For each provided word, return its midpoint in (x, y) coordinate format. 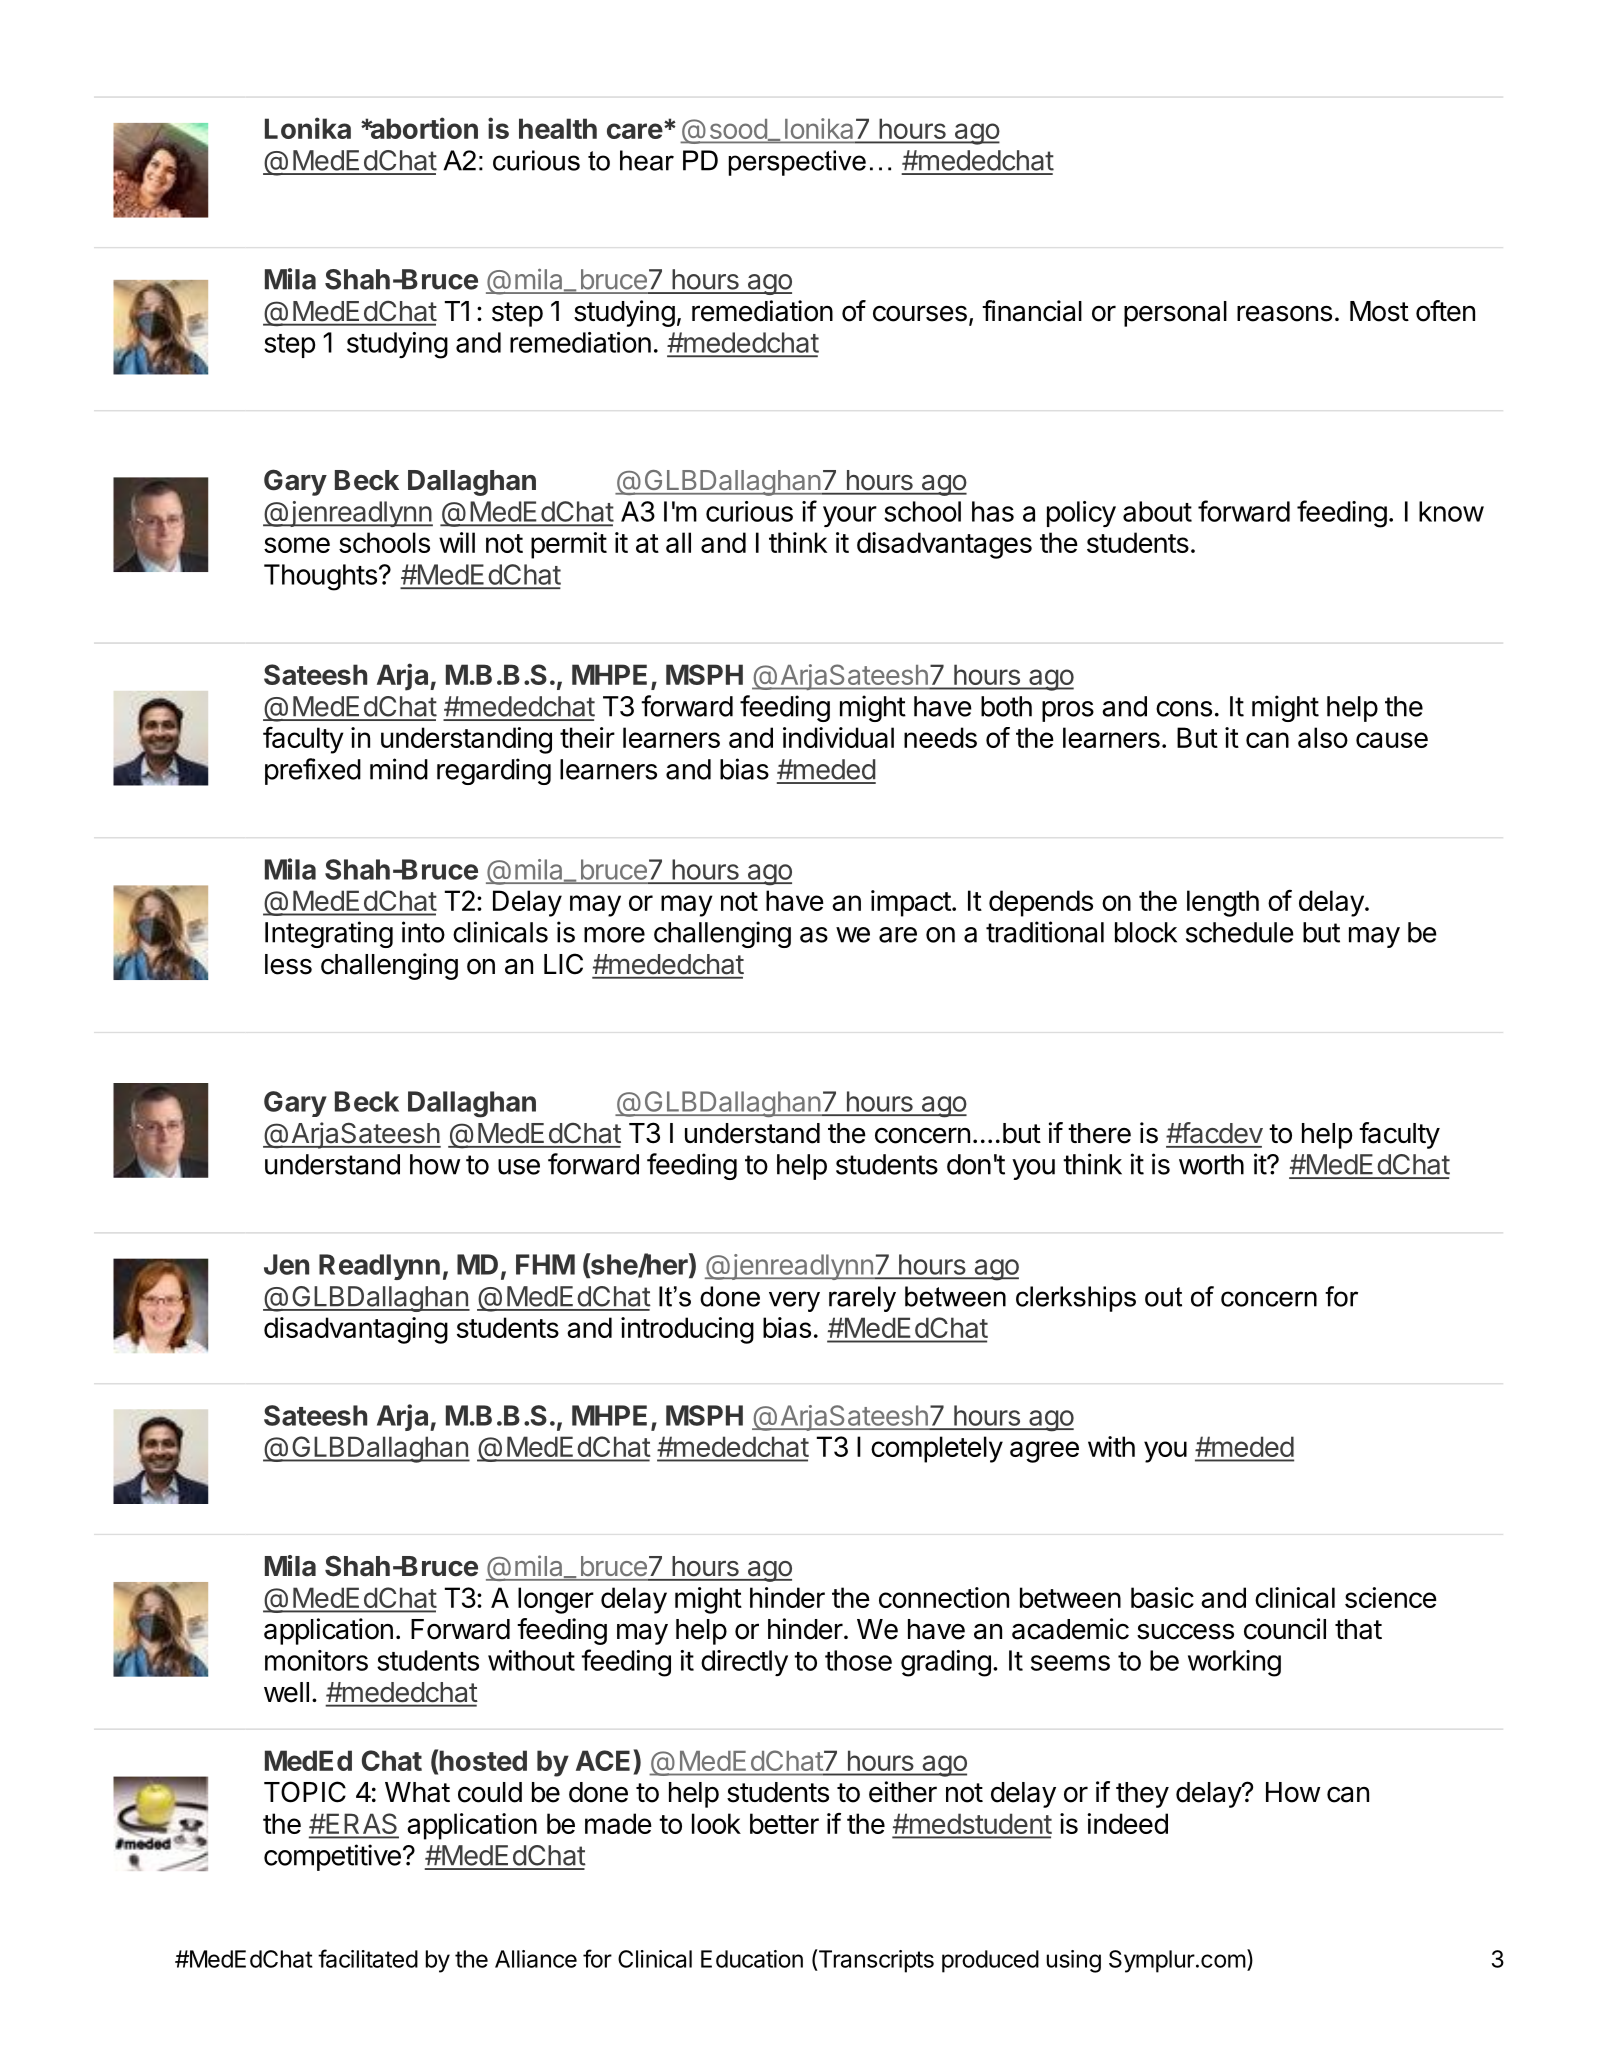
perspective (797, 163)
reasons (1284, 313)
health (558, 128)
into (423, 932)
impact (911, 903)
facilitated (368, 1958)
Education (752, 1959)
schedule (1240, 932)
